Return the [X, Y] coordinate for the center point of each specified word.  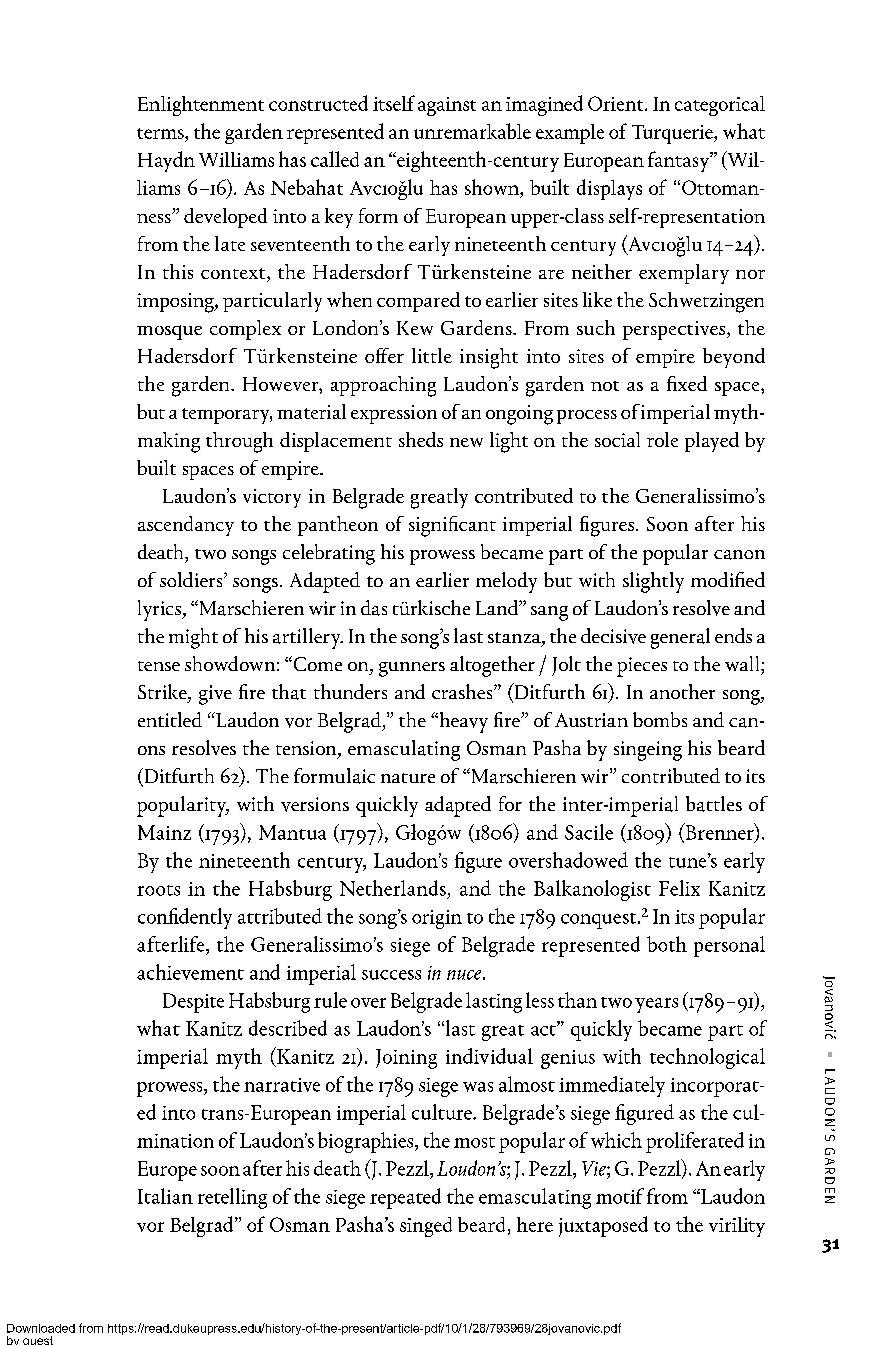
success [391, 975]
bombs [660, 719]
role [662, 439]
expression [394, 414]
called [335, 159]
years [656, 1005]
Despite [193, 1003]
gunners [412, 669]
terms [161, 135]
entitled [170, 719]
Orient [617, 103]
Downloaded [41, 1328]
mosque [169, 332]
